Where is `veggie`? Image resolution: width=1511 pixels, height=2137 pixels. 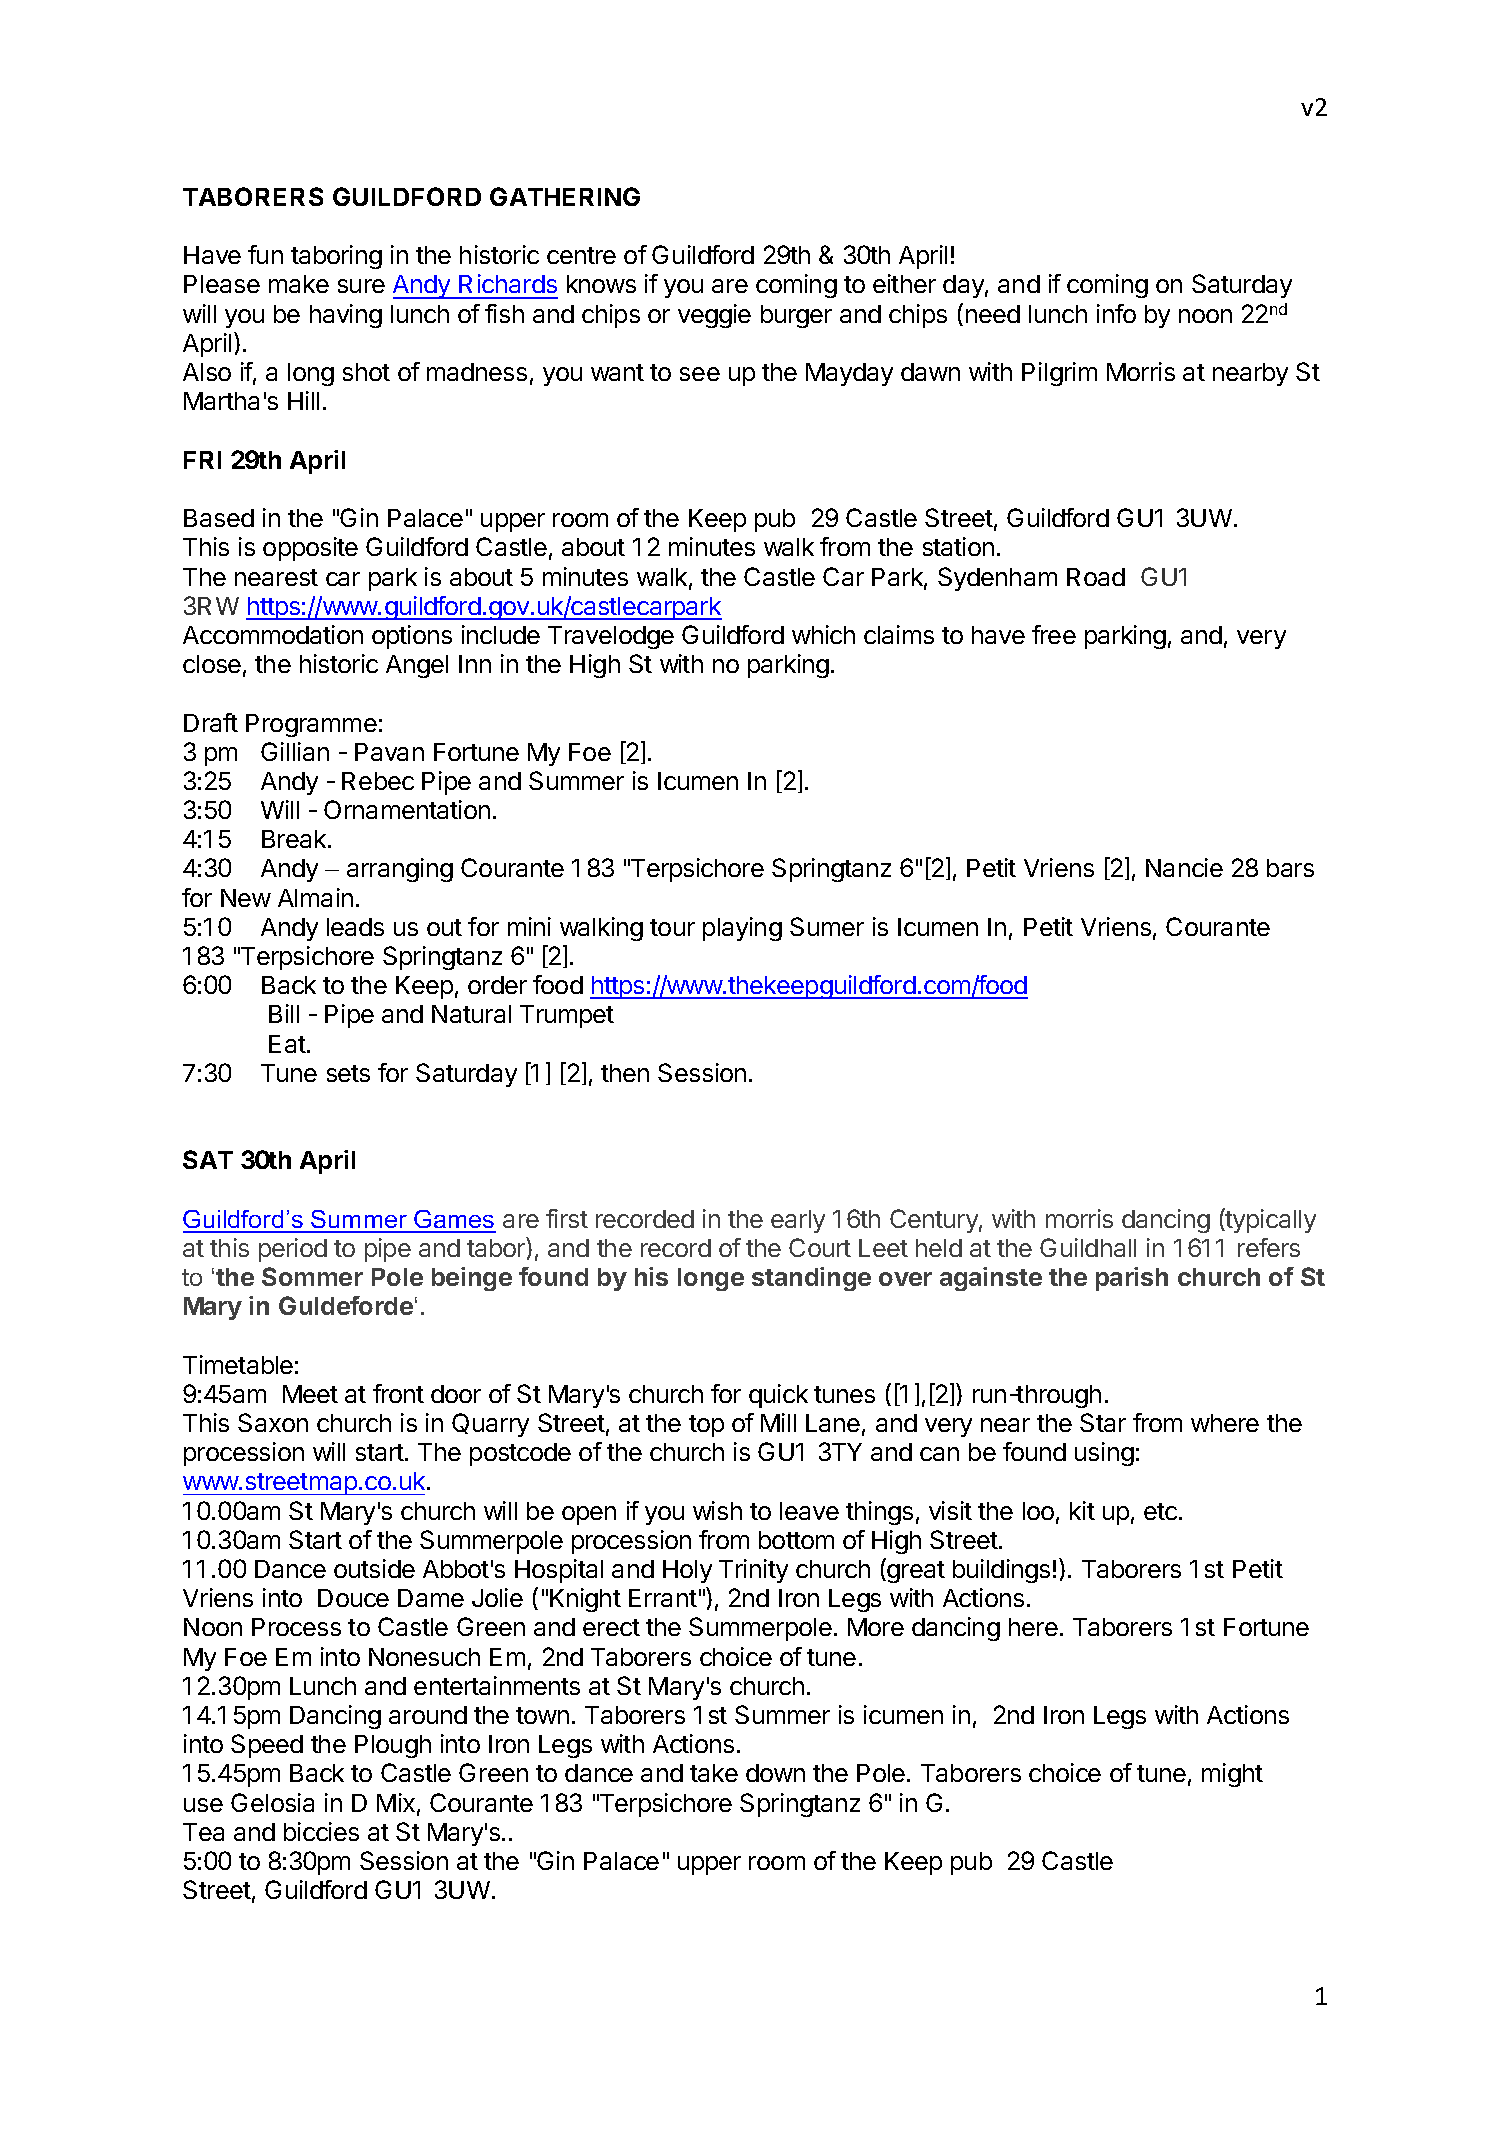 veggie is located at coordinates (714, 316).
